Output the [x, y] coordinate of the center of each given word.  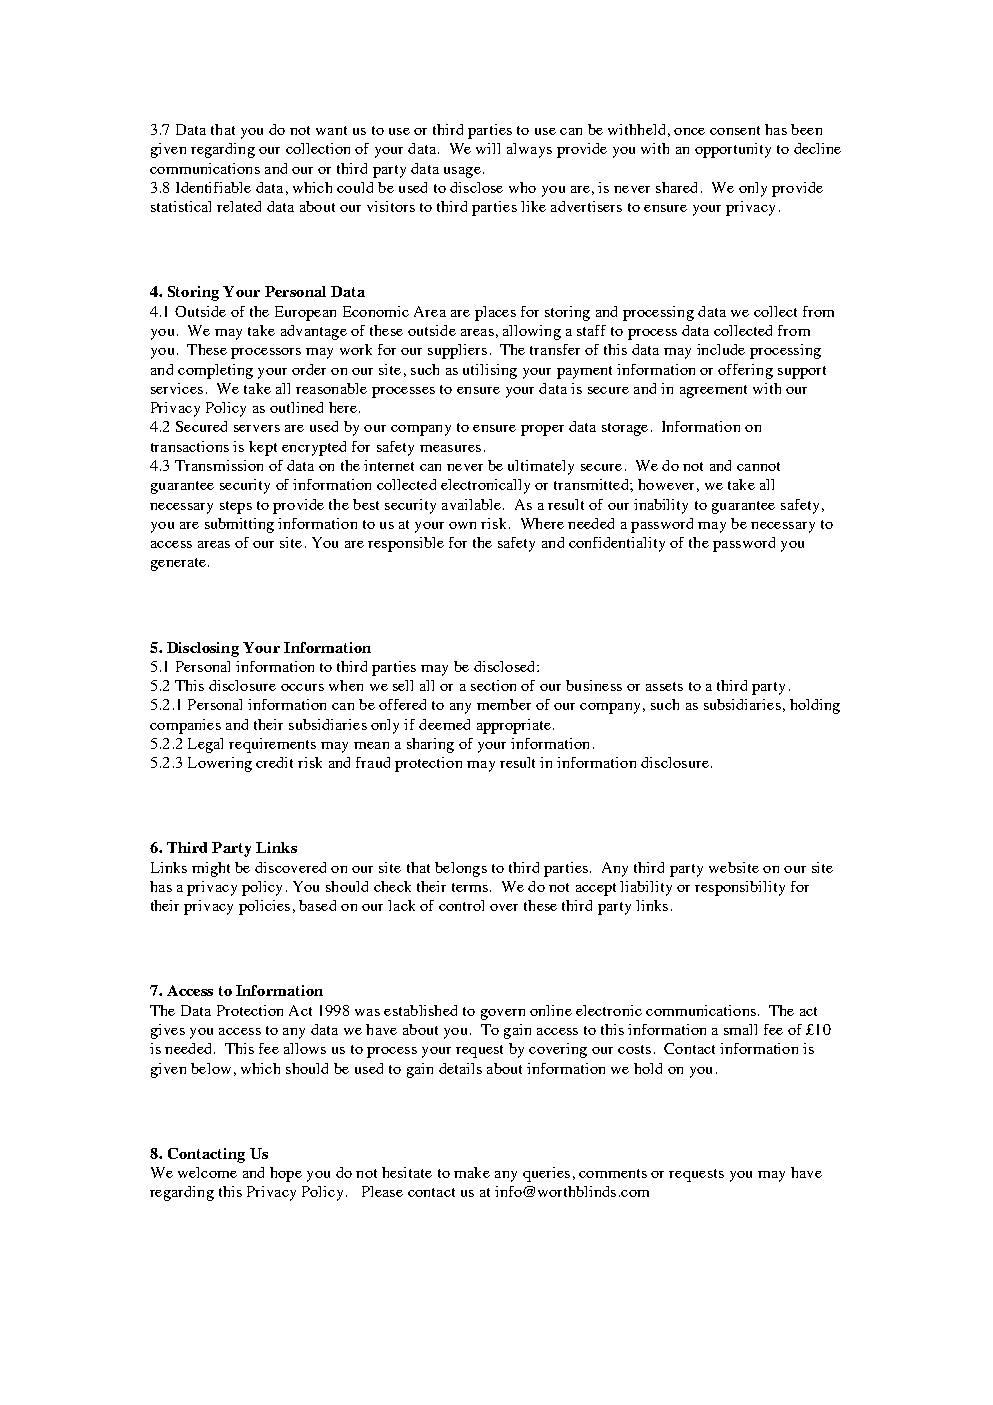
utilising [490, 371]
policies [264, 907]
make [472, 1172]
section [493, 685]
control [461, 905]
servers [257, 428]
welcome [207, 1172]
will [488, 148]
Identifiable [213, 187]
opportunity [733, 150]
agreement [713, 391]
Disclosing [203, 649]
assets [664, 686]
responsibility [740, 888]
